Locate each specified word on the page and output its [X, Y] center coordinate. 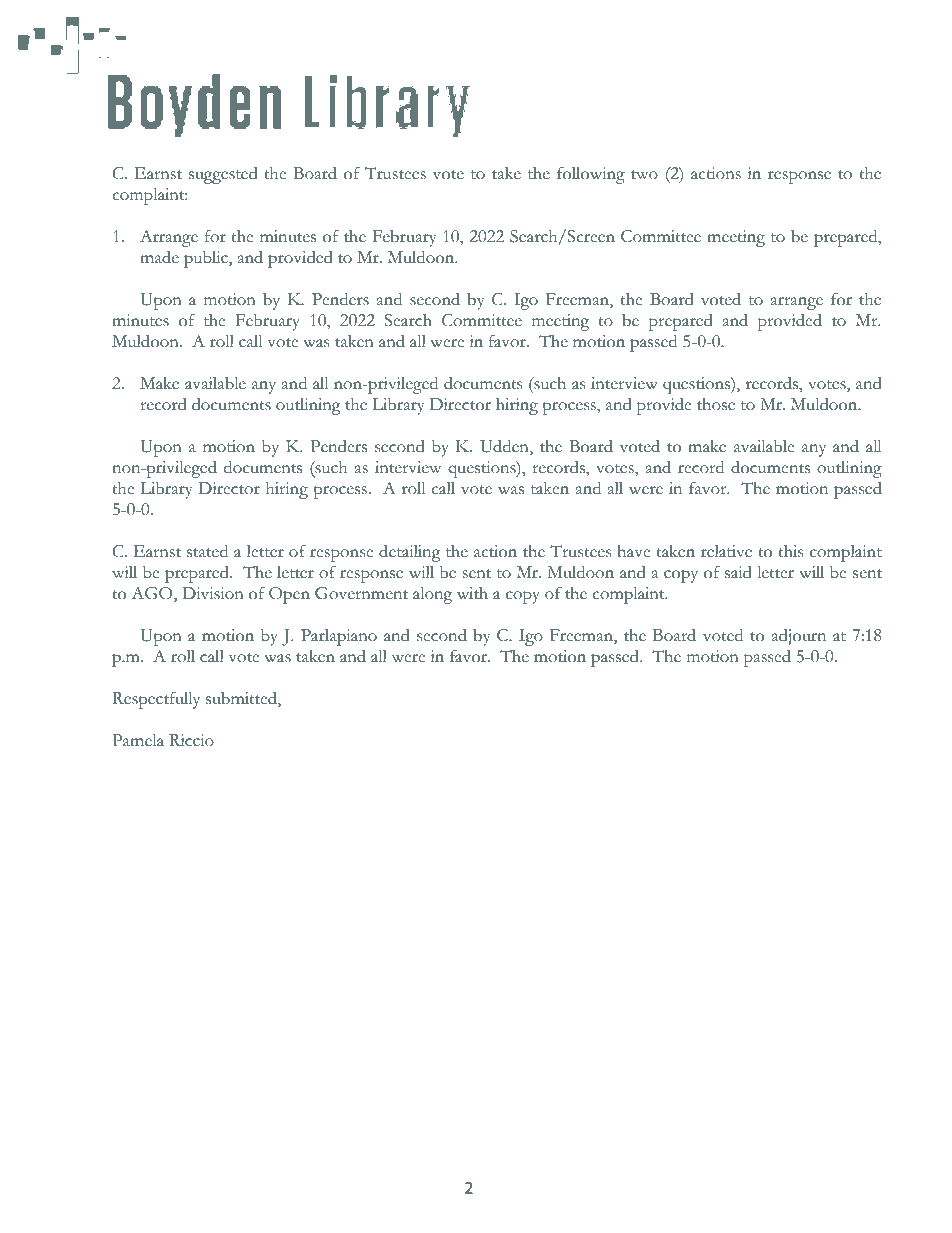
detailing [410, 553]
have [633, 551]
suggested [223, 175]
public [207, 259]
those [716, 404]
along [432, 595]
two [644, 175]
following [591, 175]
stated [207, 551]
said [738, 572]
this [790, 551]
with [472, 593]
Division [213, 593]
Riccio [191, 740]
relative [726, 551]
